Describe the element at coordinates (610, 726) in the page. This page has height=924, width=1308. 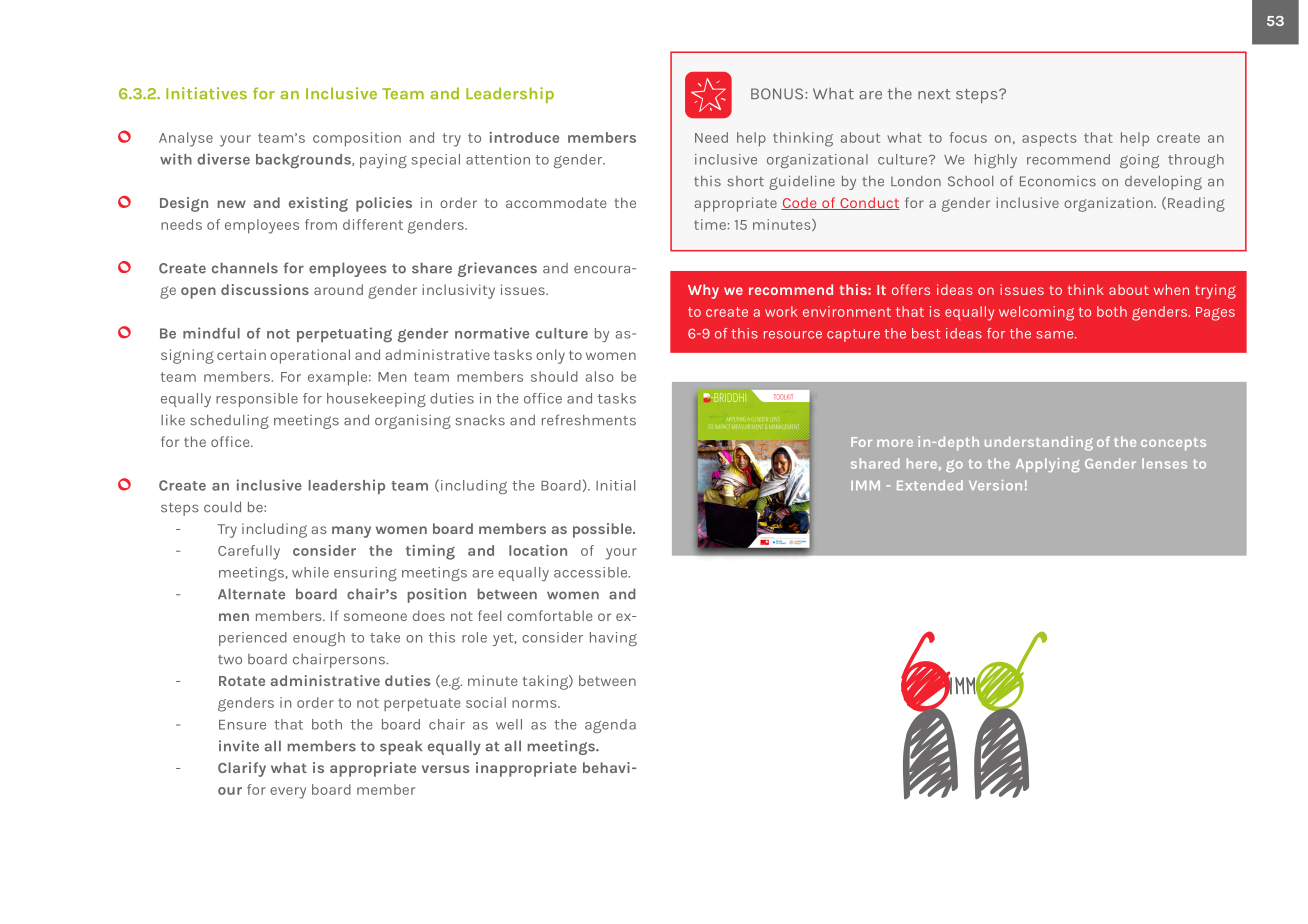
I see `agenda` at that location.
